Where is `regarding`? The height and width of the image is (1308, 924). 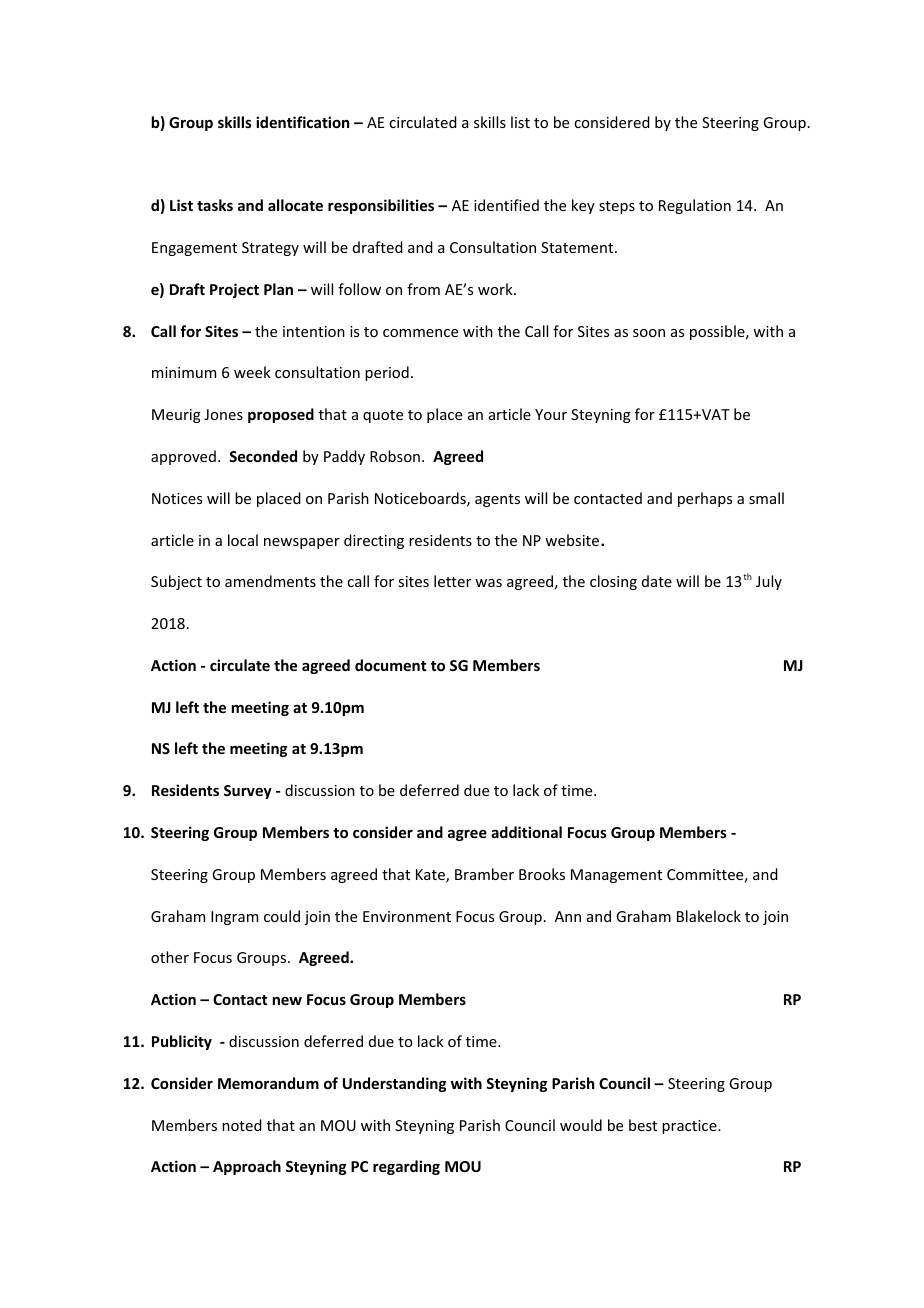 regarding is located at coordinates (406, 1167).
